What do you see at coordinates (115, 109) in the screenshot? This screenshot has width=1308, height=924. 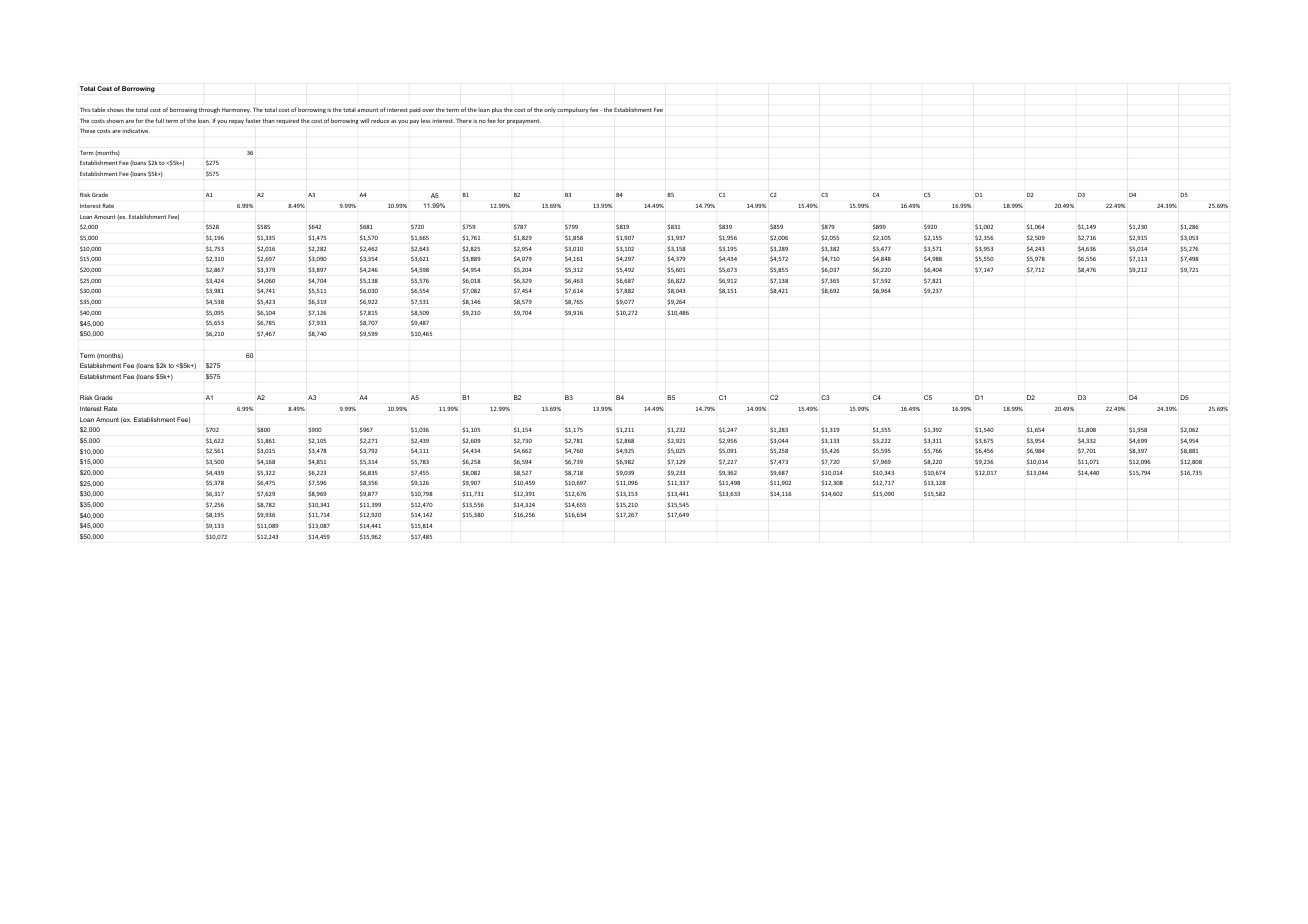 I see `shows` at bounding box center [115, 109].
